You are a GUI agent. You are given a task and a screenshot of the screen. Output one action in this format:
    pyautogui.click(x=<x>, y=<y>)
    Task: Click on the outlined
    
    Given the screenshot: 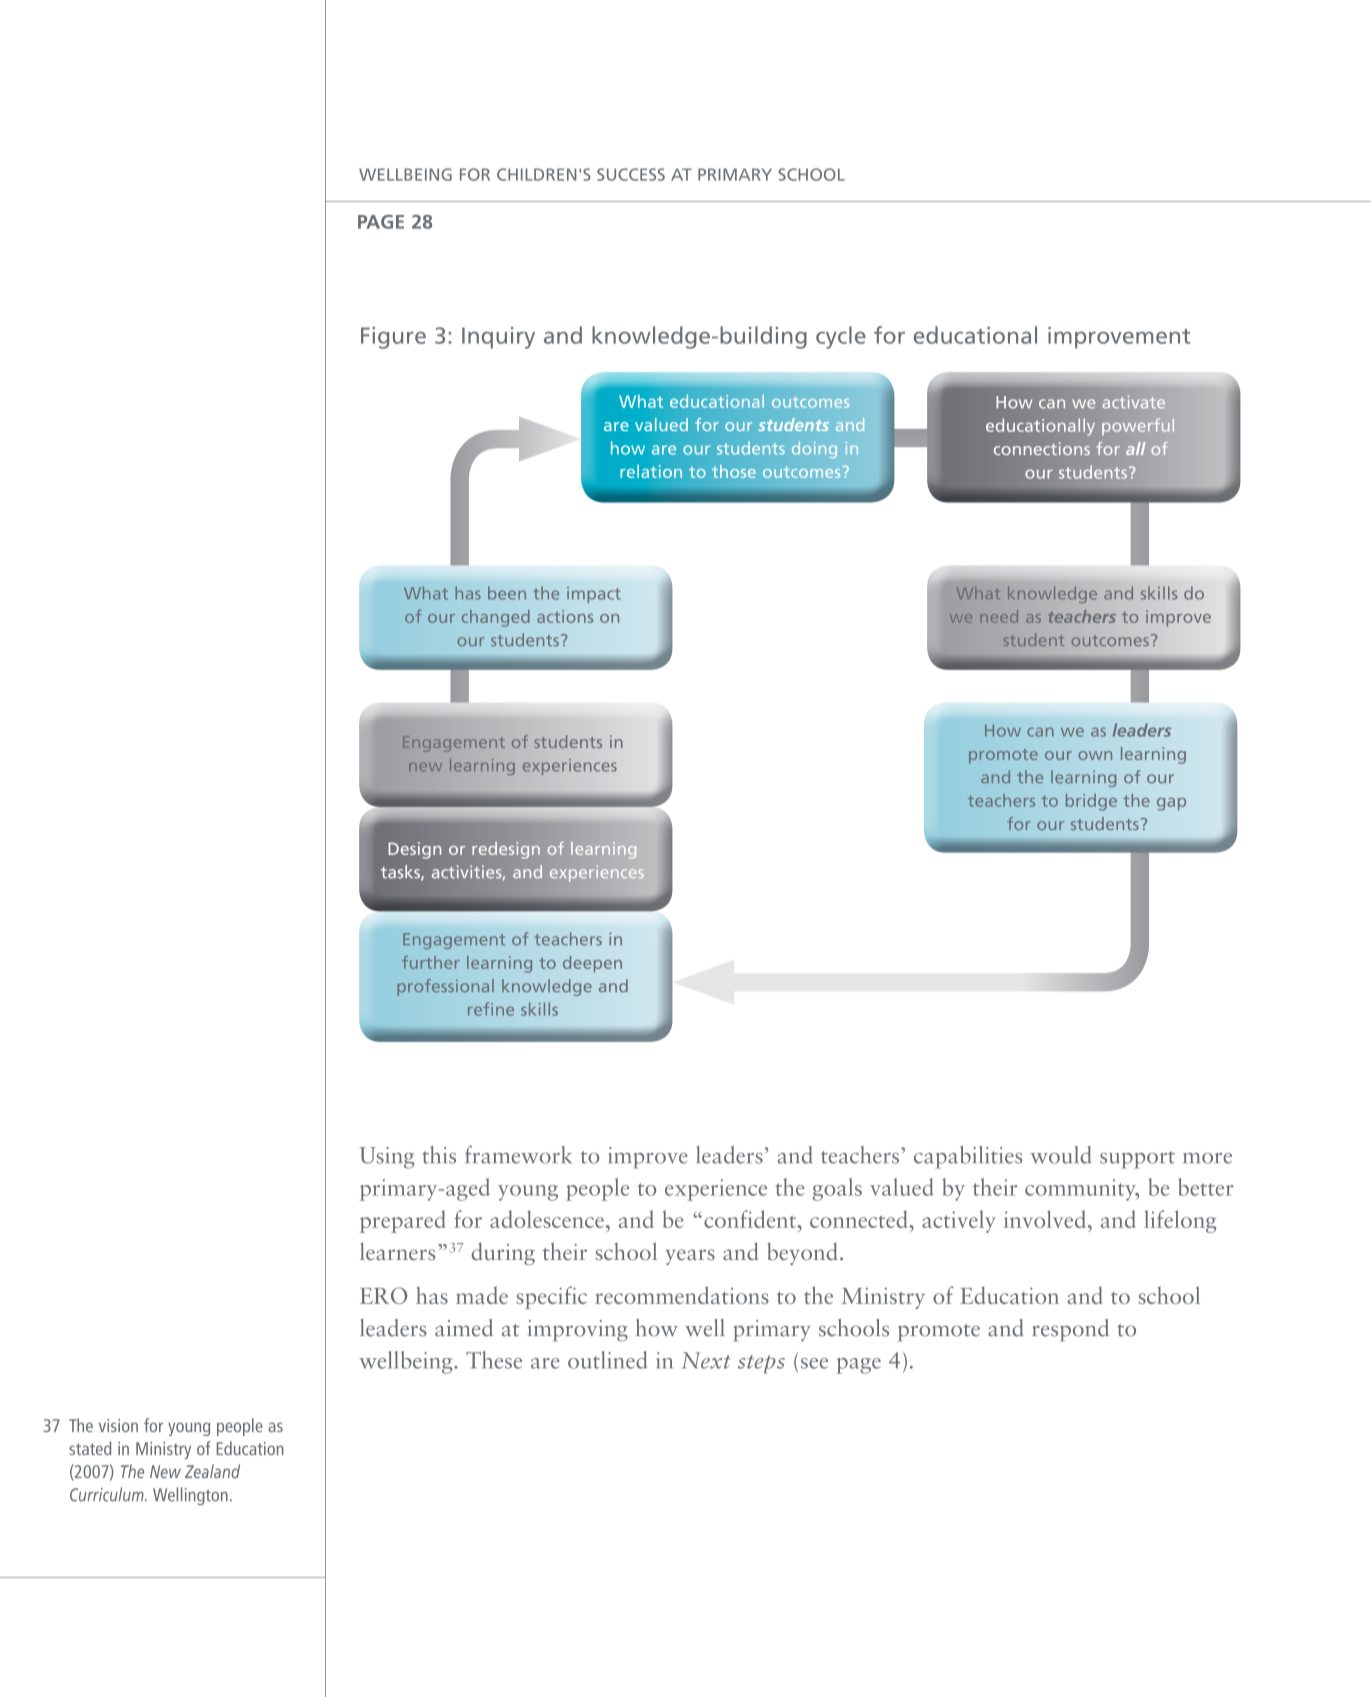 What is the action you would take?
    pyautogui.click(x=608, y=1360)
